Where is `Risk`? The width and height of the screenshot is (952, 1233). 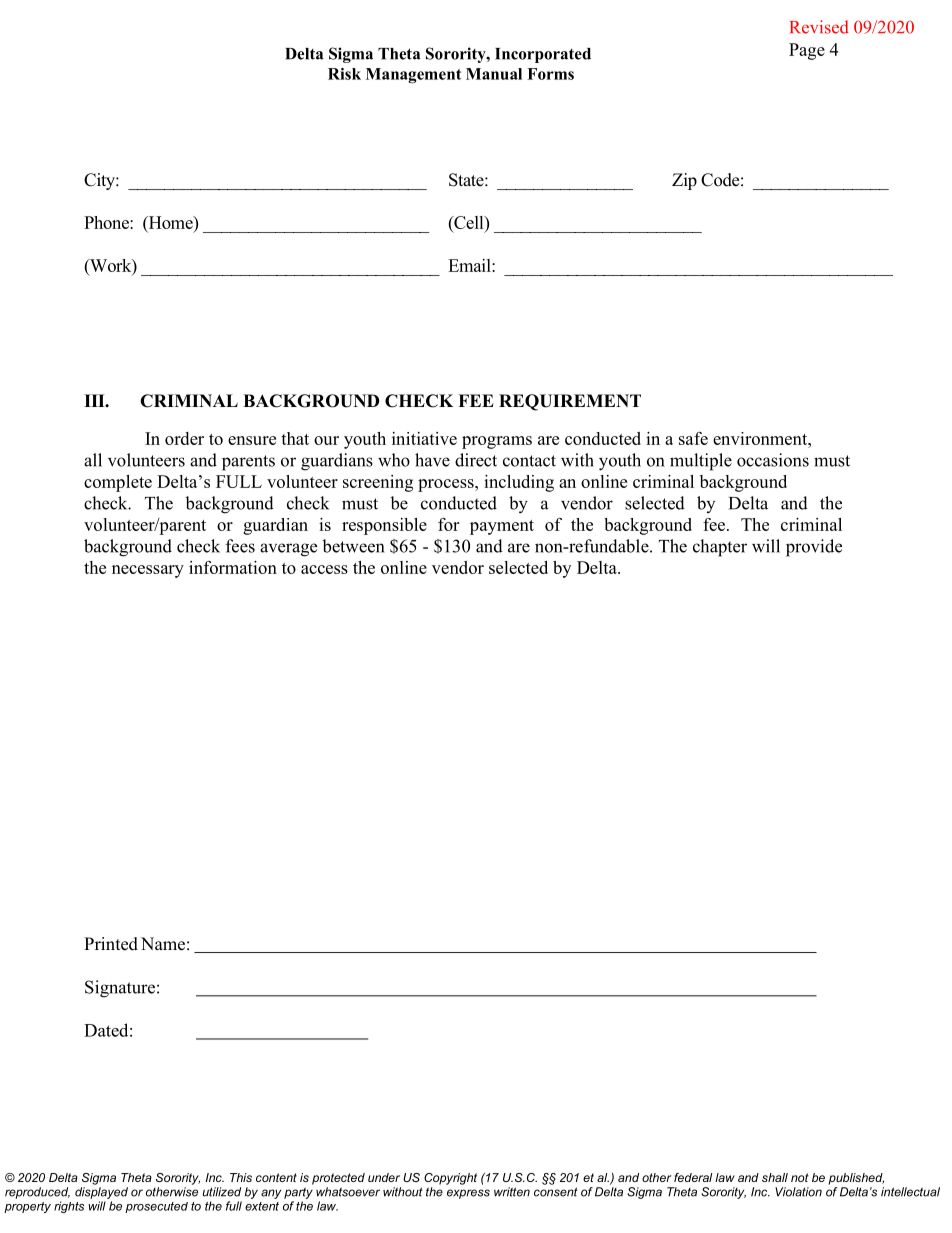
Risk is located at coordinates (344, 74).
